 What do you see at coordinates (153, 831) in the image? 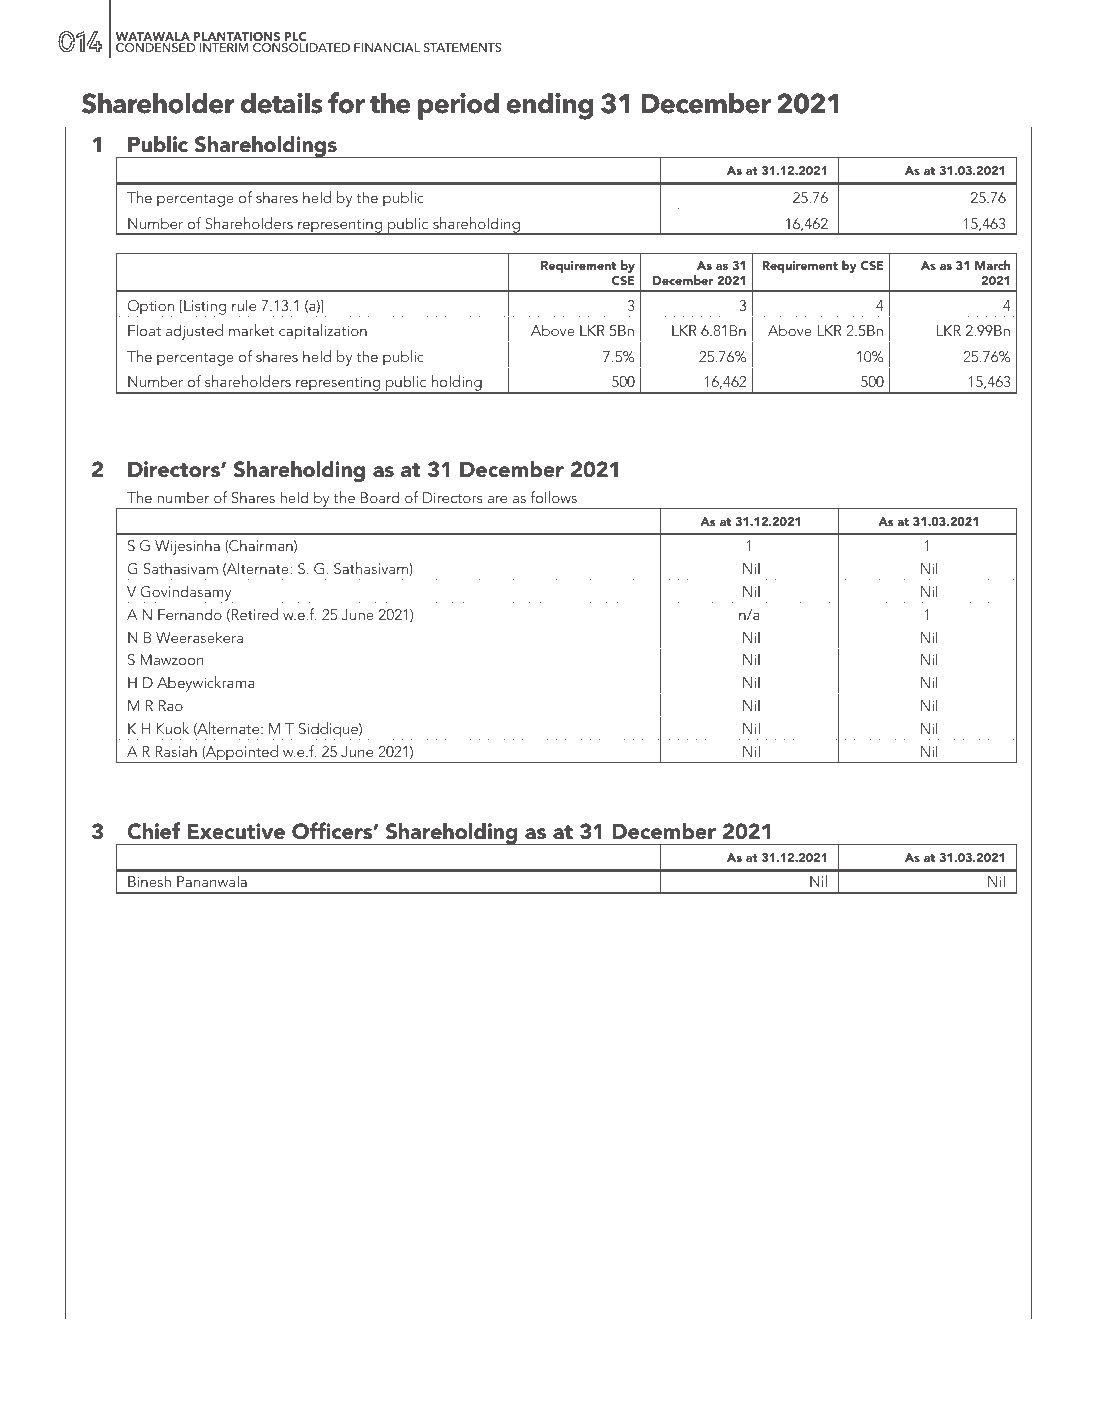
I see `Chief` at bounding box center [153, 831].
